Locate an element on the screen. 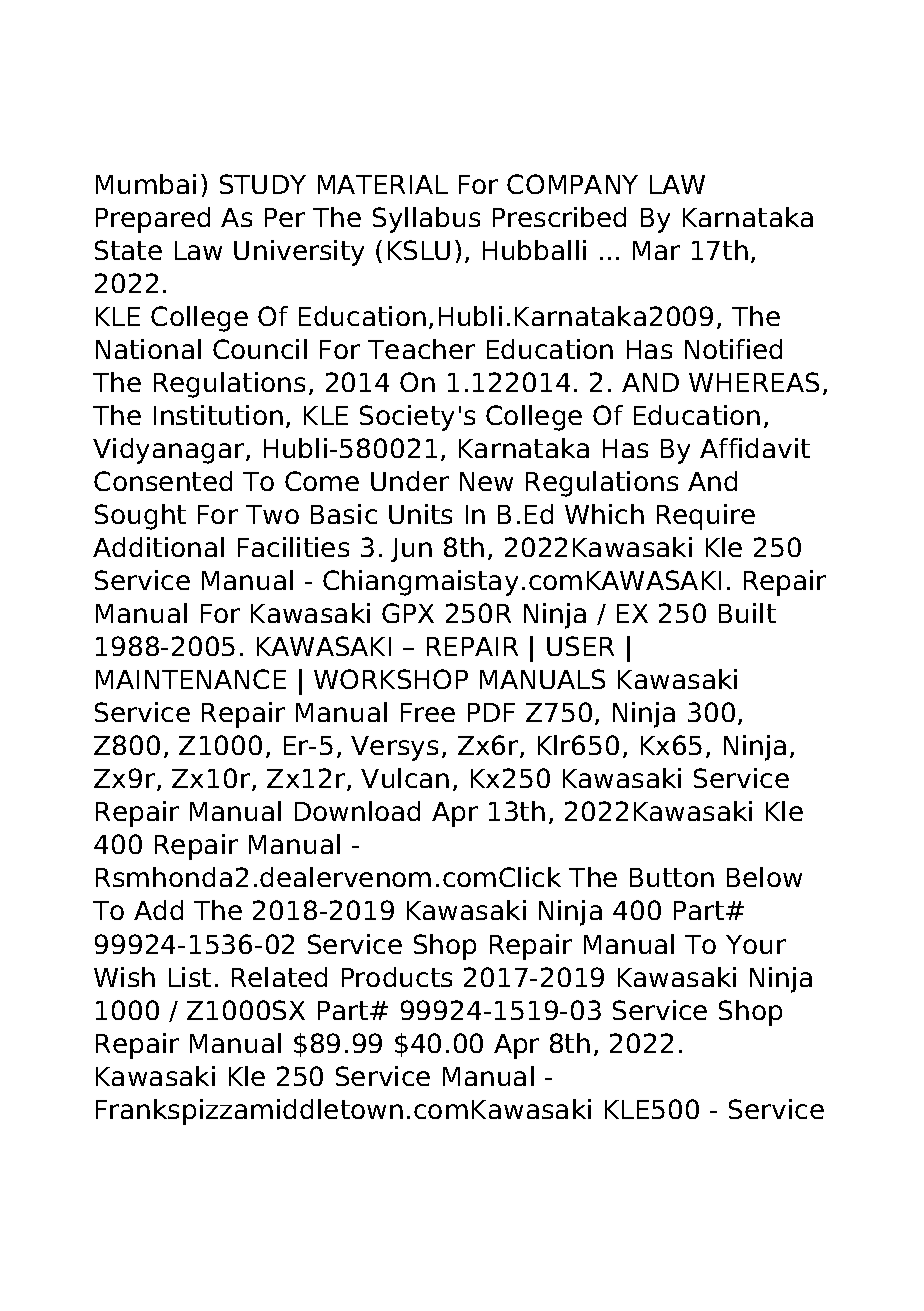 Image resolution: width=924 pixels, height=1311 pixels. Consented is located at coordinates (163, 481).
